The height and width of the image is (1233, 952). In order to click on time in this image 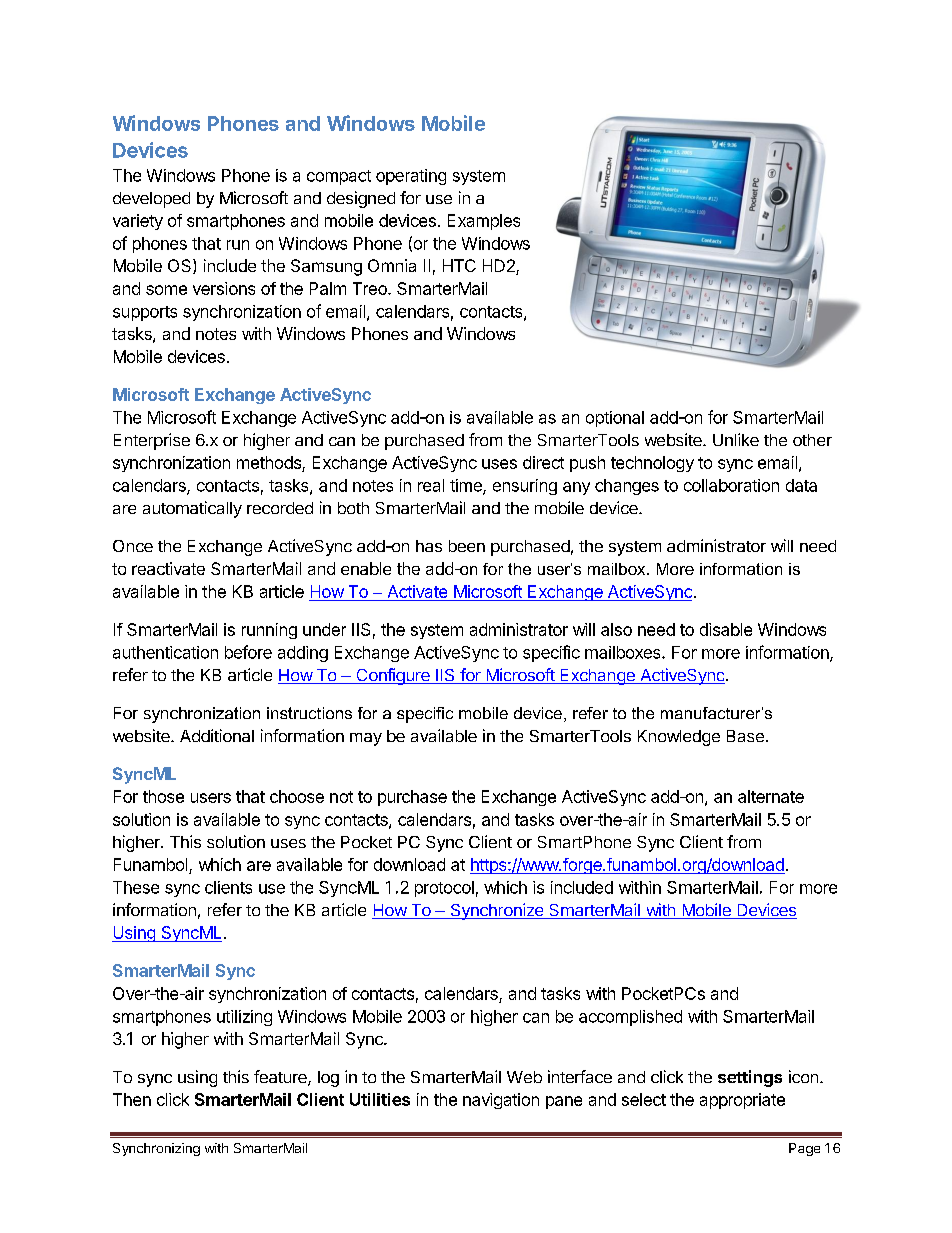, I will do `click(467, 486)`.
